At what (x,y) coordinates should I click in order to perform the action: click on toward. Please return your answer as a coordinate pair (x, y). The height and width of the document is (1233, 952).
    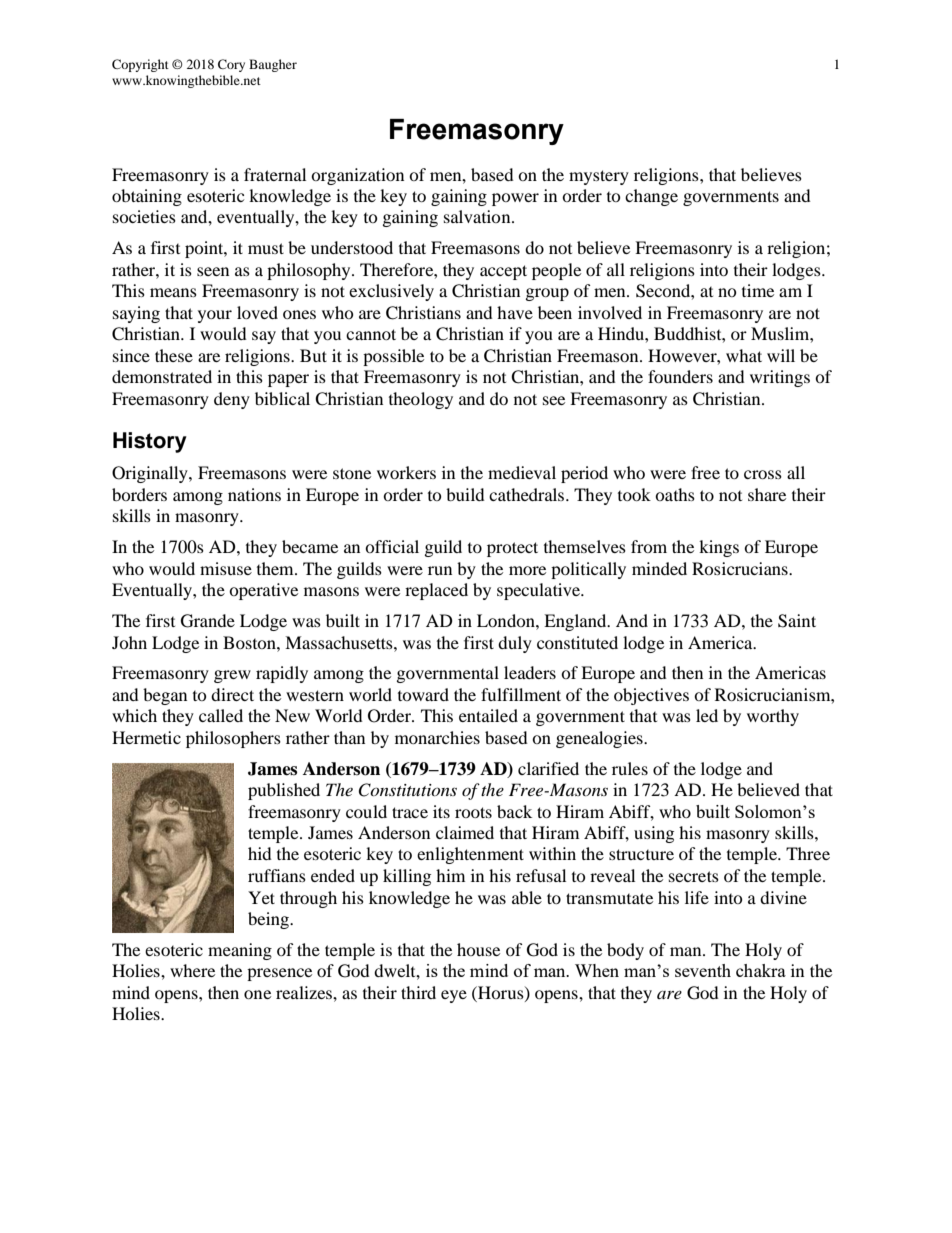
    Looking at the image, I should click on (423, 694).
